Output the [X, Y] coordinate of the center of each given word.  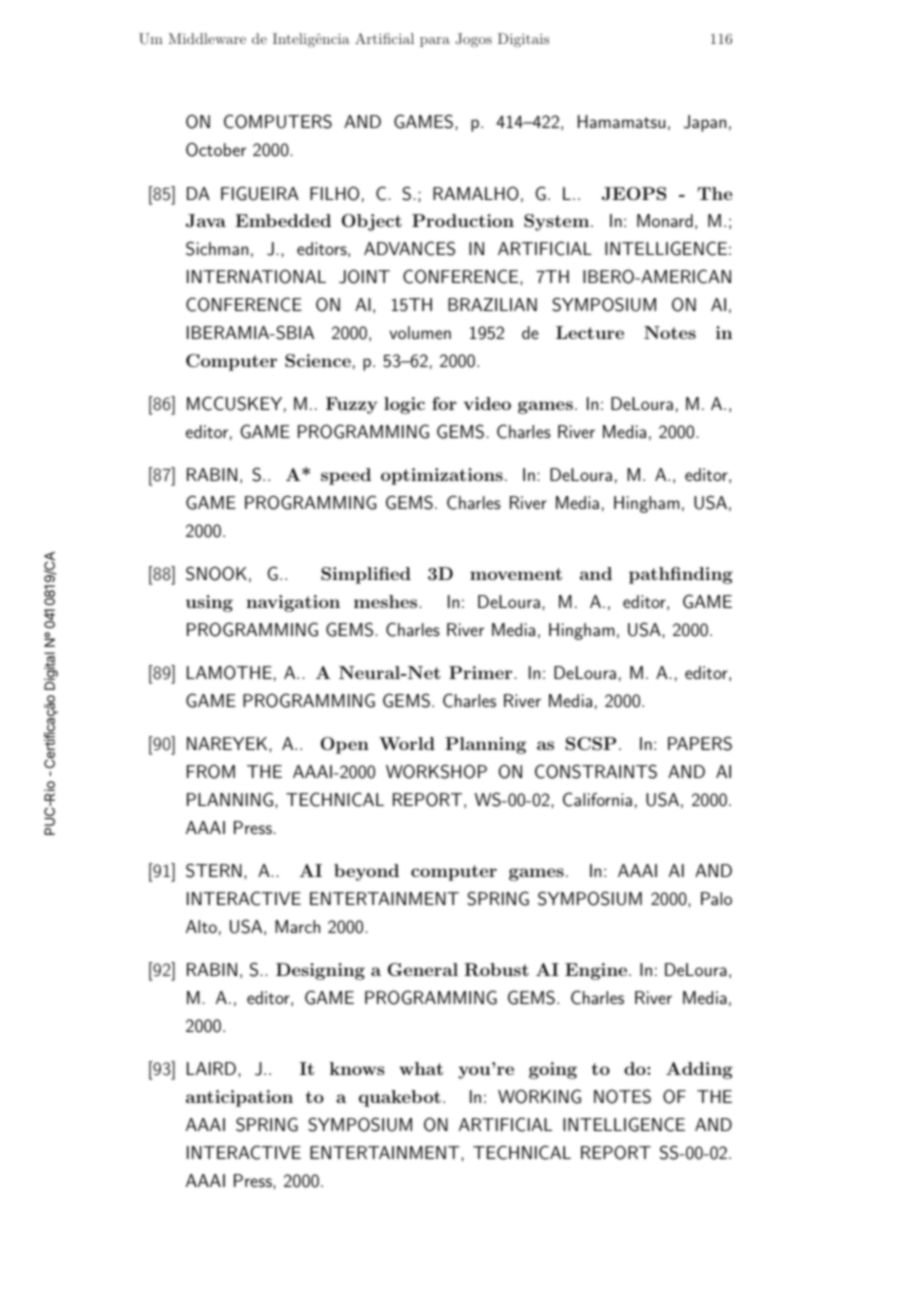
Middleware [207, 38]
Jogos [473, 40]
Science [318, 361]
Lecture [590, 332]
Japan [705, 123]
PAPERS [700, 743]
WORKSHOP [436, 771]
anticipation [239, 1098]
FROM [211, 771]
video [487, 403]
